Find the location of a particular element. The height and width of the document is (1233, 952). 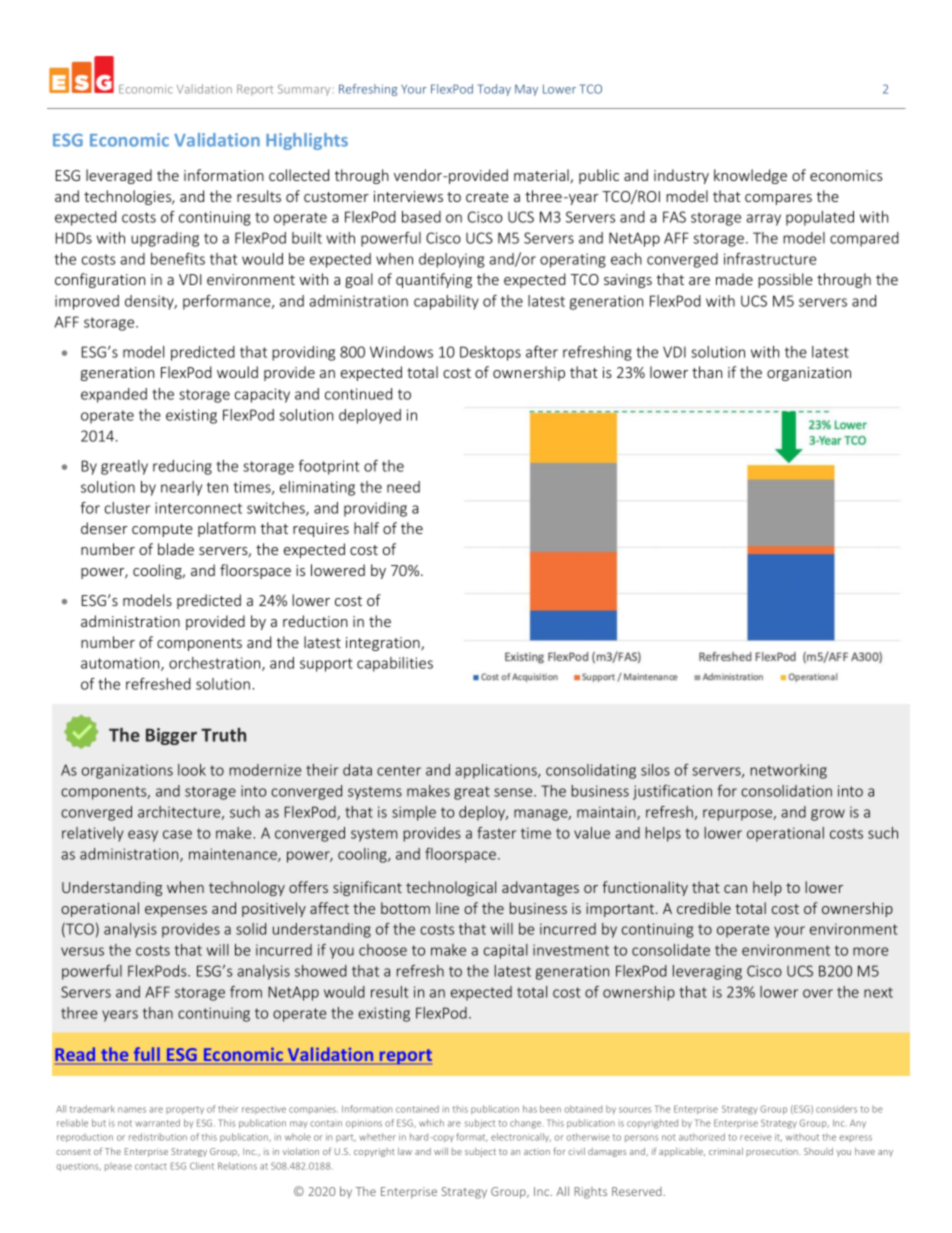

Today is located at coordinates (494, 90).
